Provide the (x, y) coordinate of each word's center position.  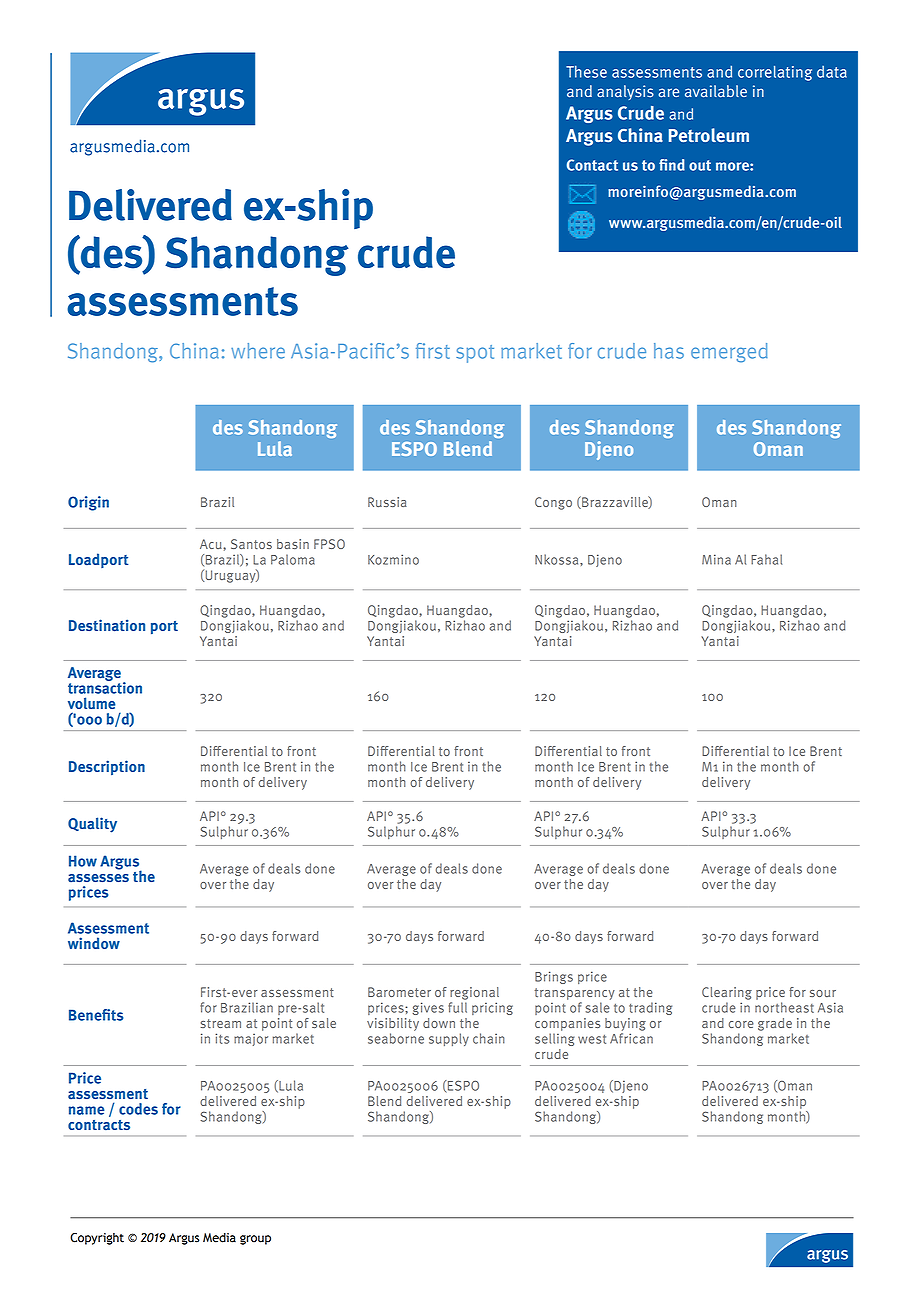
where (258, 351)
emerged (729, 353)
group (255, 1240)
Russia (387, 502)
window (94, 943)
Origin (88, 503)
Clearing (727, 993)
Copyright (97, 1239)
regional (474, 993)
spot (475, 354)
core (741, 1024)
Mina (716, 559)
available (716, 91)
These (586, 71)
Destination (107, 625)
